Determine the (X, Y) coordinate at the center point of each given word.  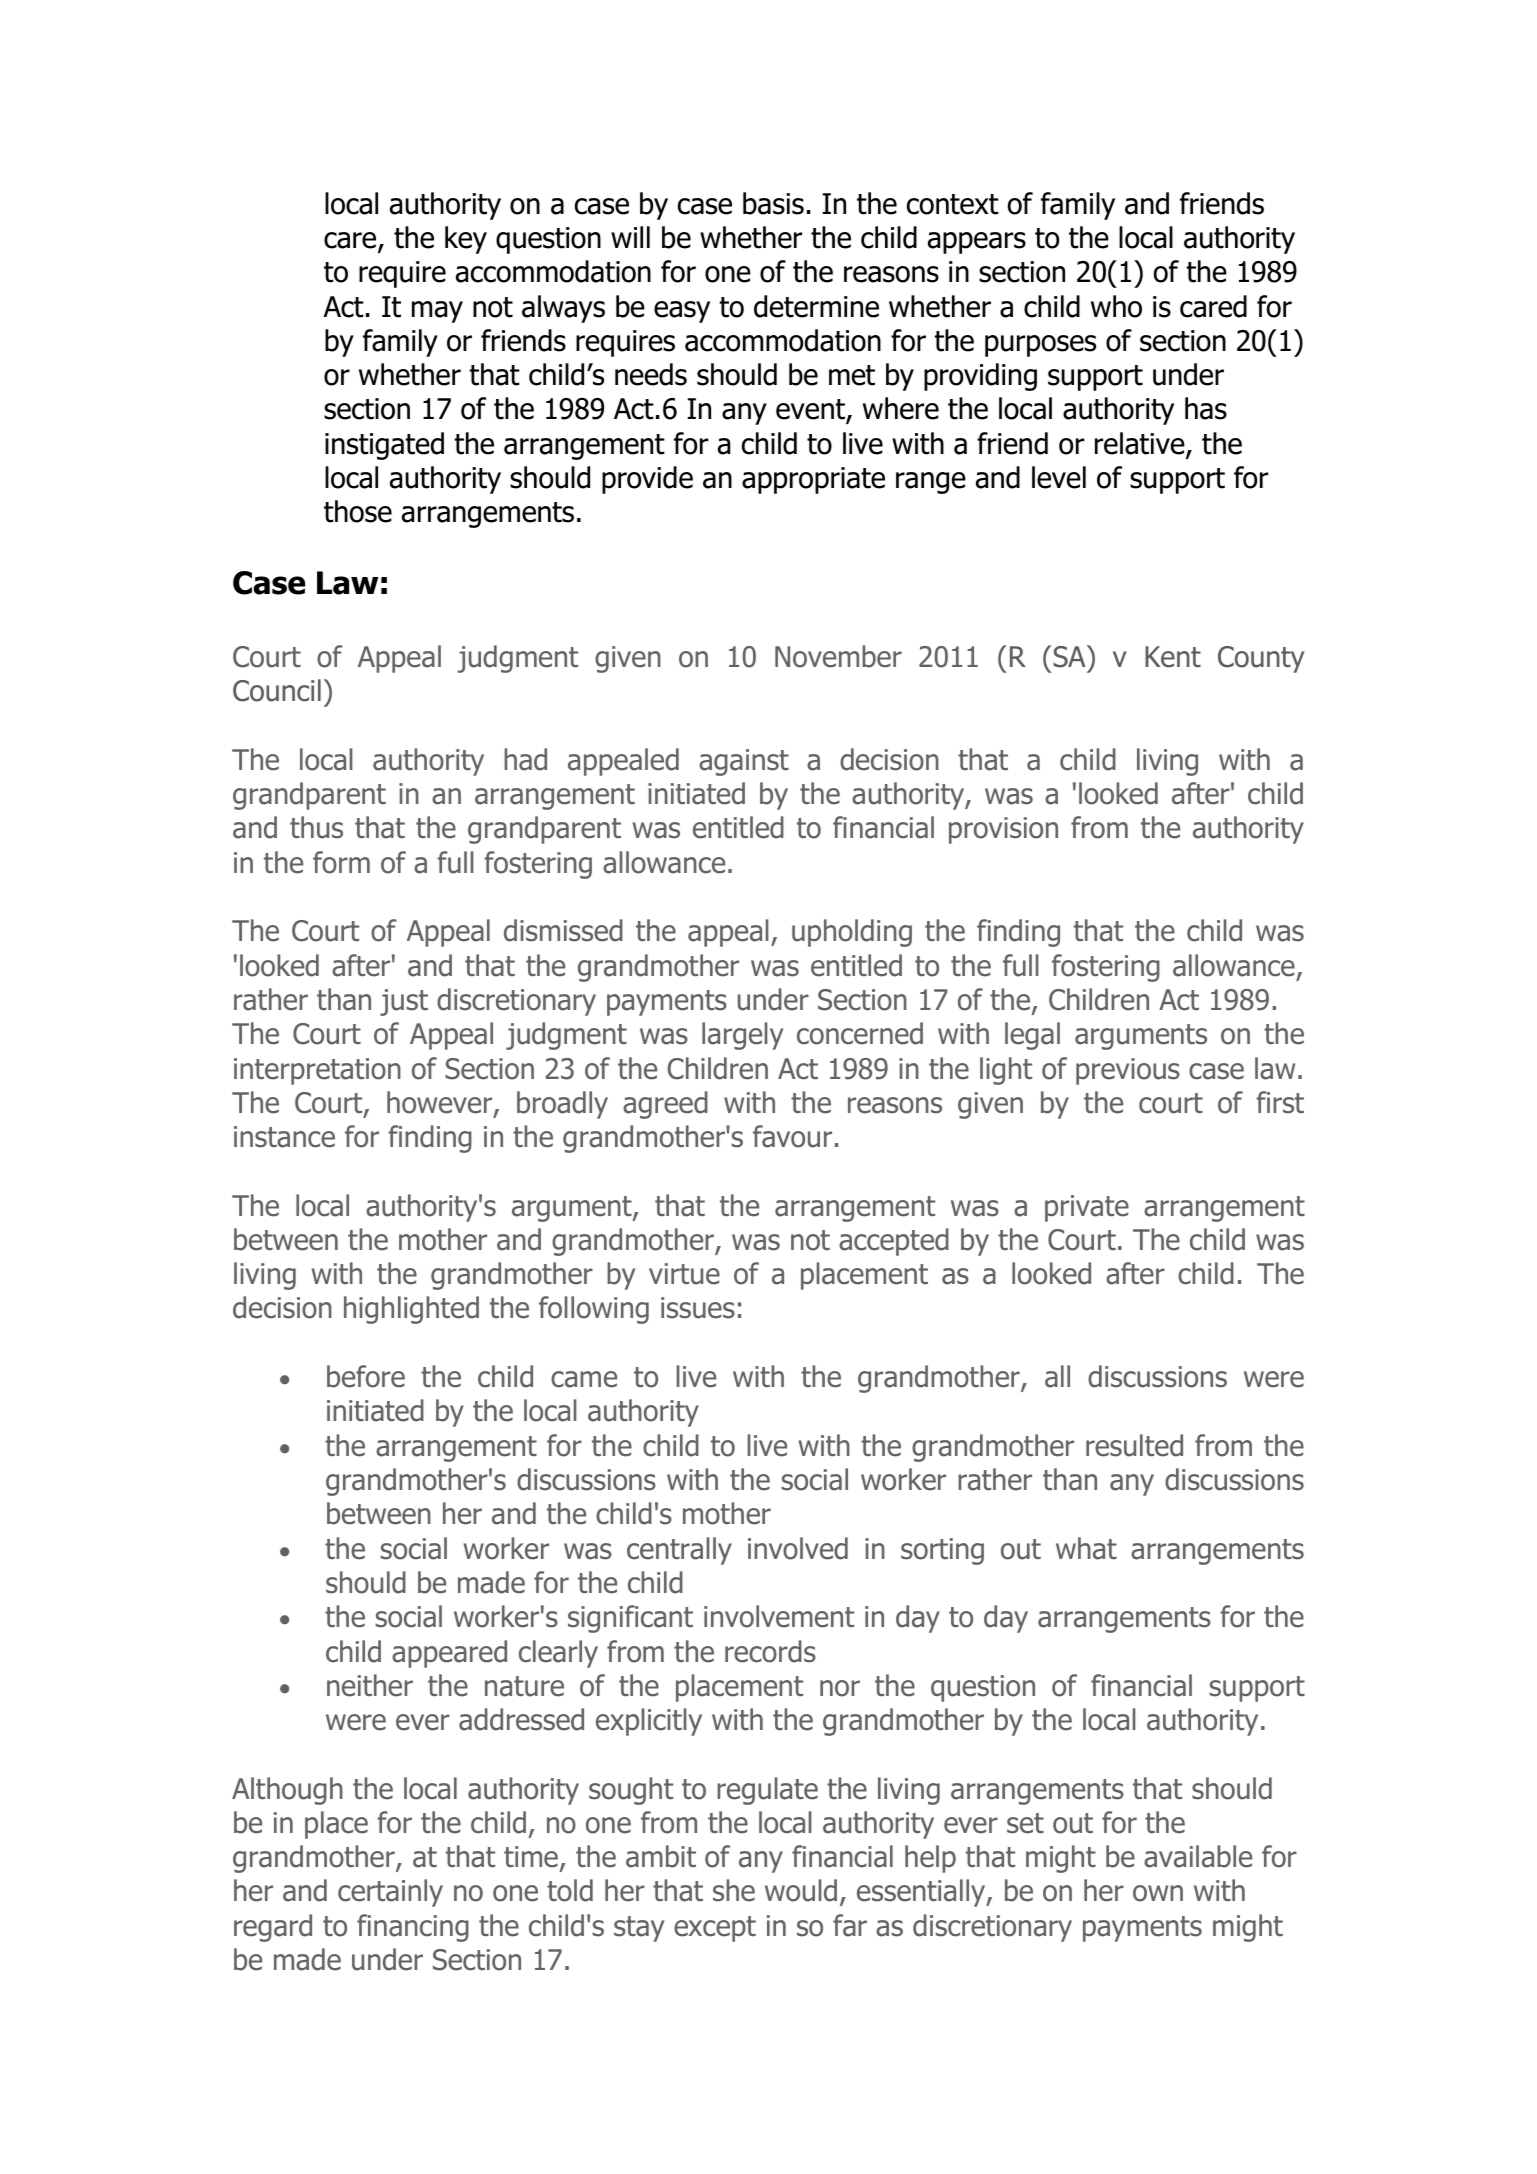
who (1116, 306)
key (466, 240)
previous (1128, 1071)
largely (742, 1036)
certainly (390, 1893)
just (404, 1002)
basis (773, 203)
